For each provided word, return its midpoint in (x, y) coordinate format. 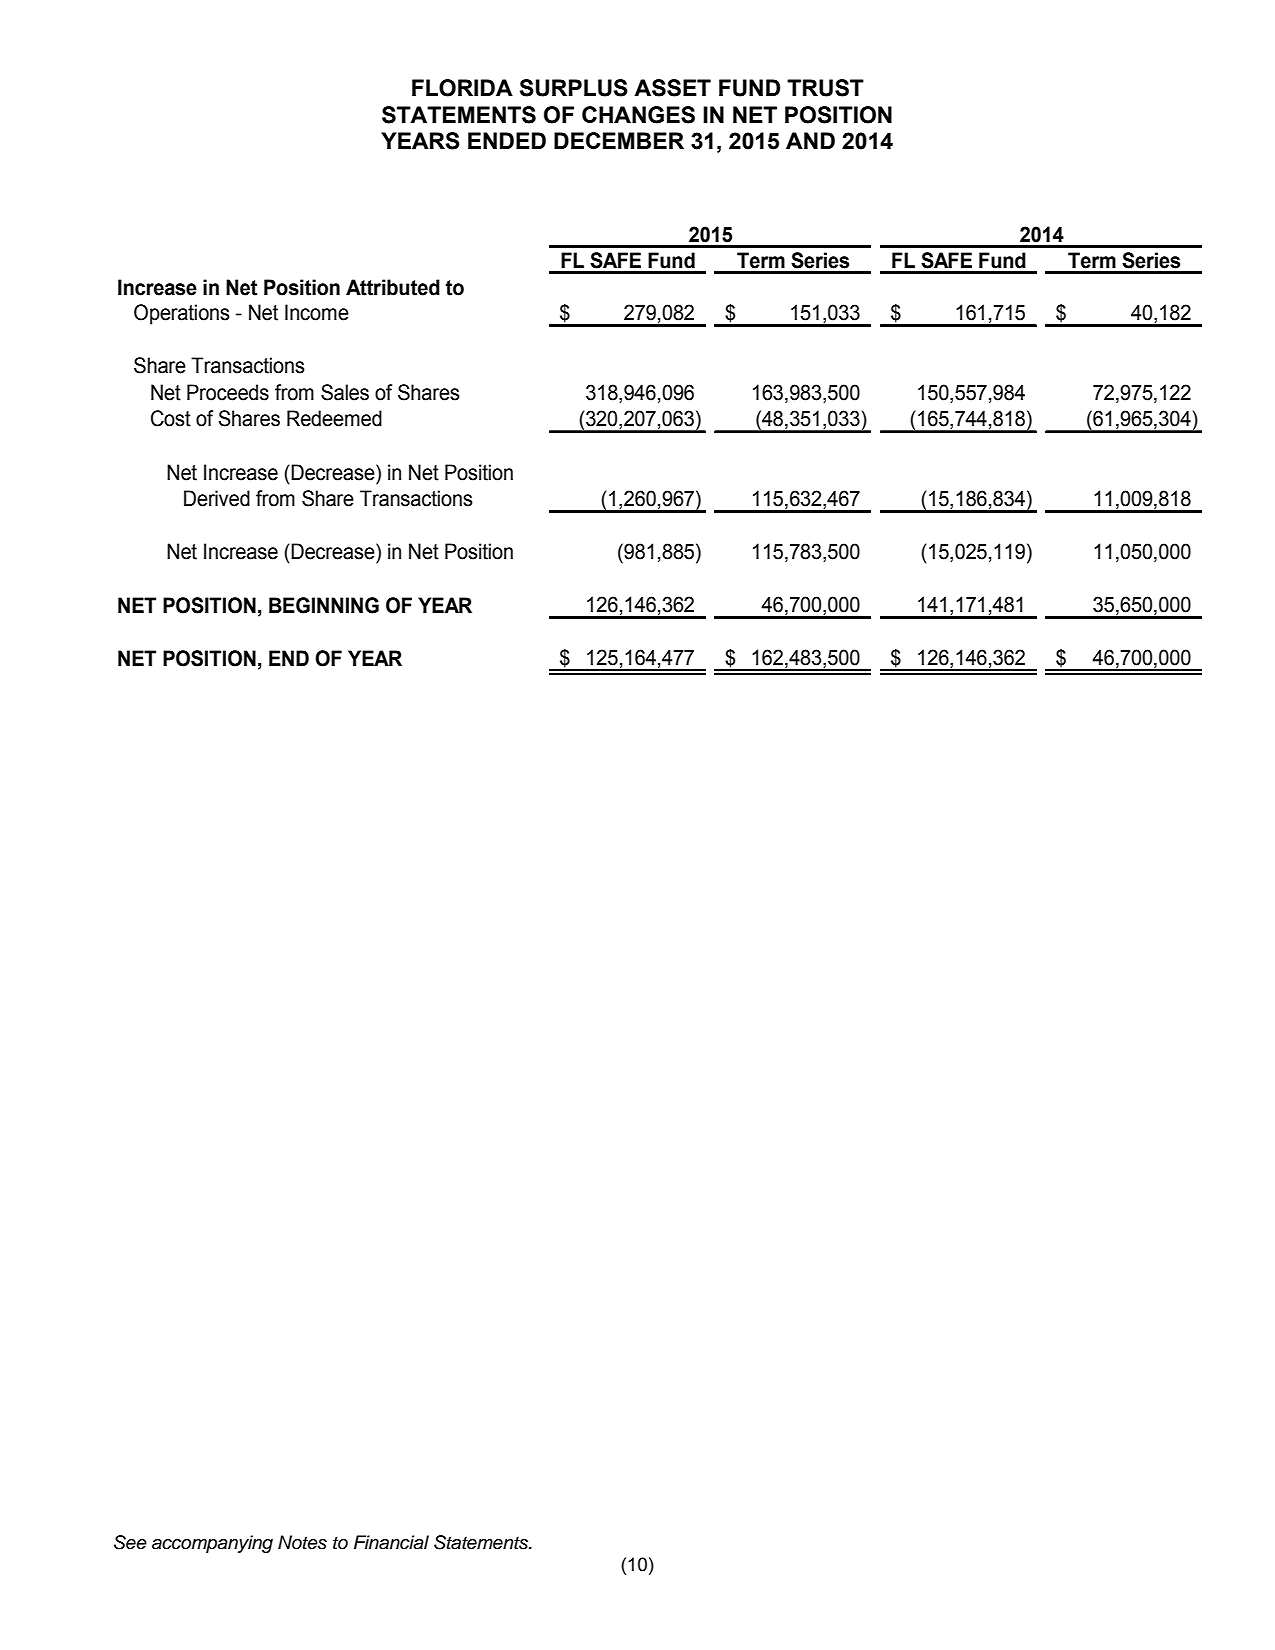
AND (810, 140)
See (130, 1542)
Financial (391, 1542)
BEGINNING (324, 605)
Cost (171, 418)
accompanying (212, 1544)
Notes (302, 1542)
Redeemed (334, 418)
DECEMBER (619, 140)
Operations (182, 314)
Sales (345, 392)
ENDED (507, 140)
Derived (217, 498)
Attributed (393, 287)
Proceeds (228, 392)
